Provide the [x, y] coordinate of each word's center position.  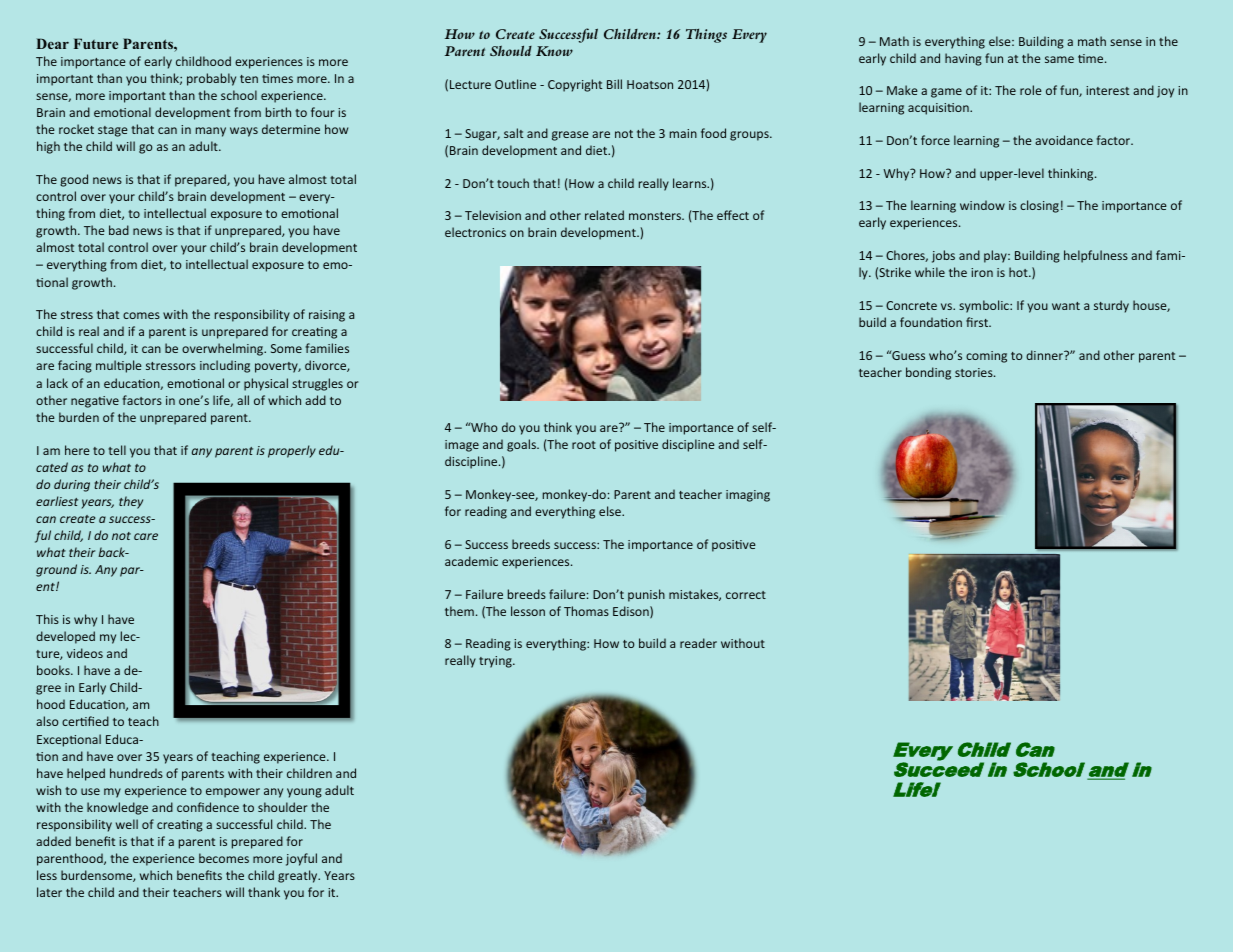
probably [211, 79]
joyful [301, 859]
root [584, 445]
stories [975, 372]
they [131, 502]
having [963, 59]
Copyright [575, 85]
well [127, 824]
